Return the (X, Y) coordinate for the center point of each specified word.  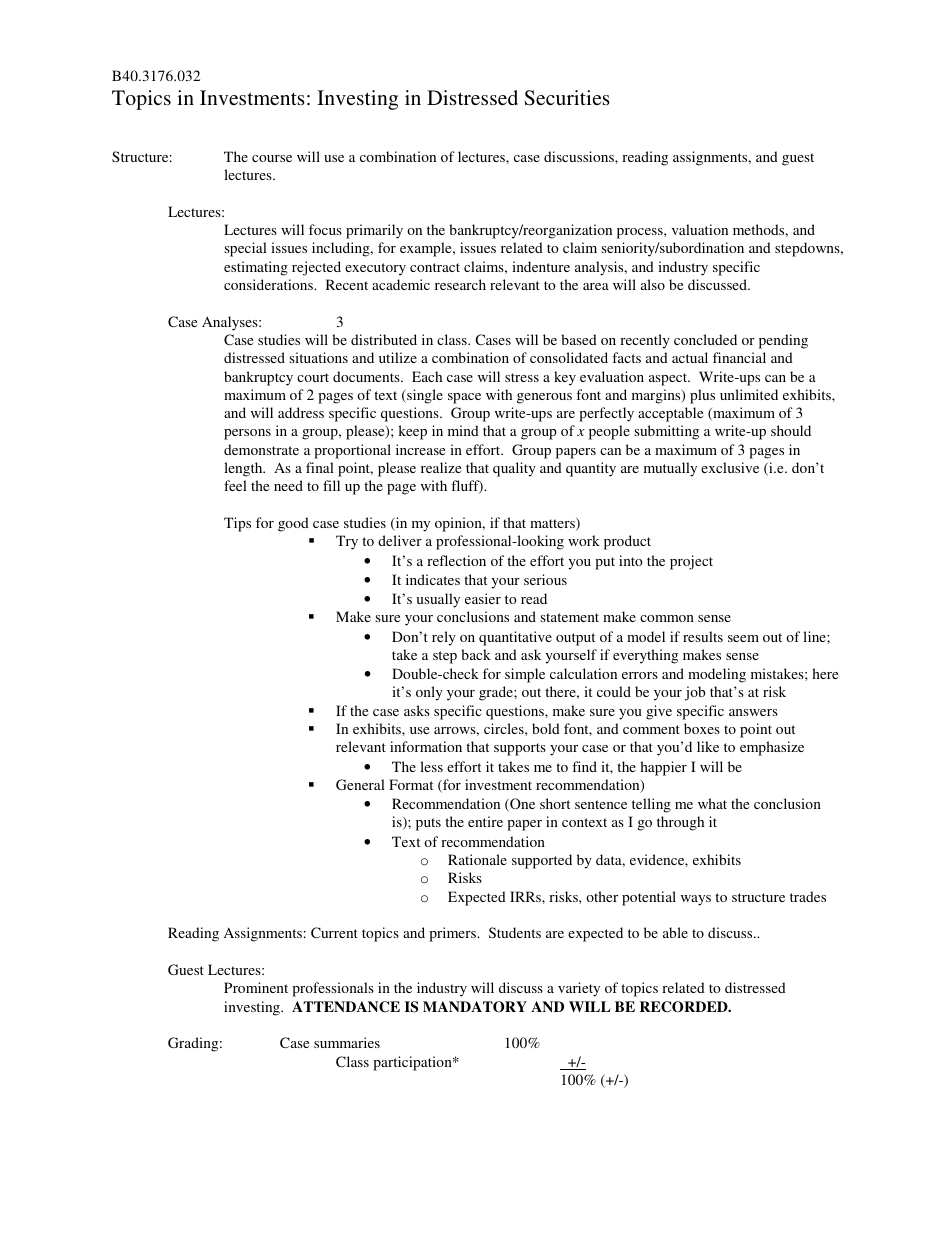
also (653, 284)
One (521, 805)
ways (696, 900)
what (712, 803)
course (272, 158)
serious (545, 579)
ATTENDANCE (346, 1007)
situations (318, 357)
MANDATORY (475, 1007)
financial (739, 357)
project (691, 562)
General (360, 784)
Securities (567, 98)
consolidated (569, 357)
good (293, 524)
